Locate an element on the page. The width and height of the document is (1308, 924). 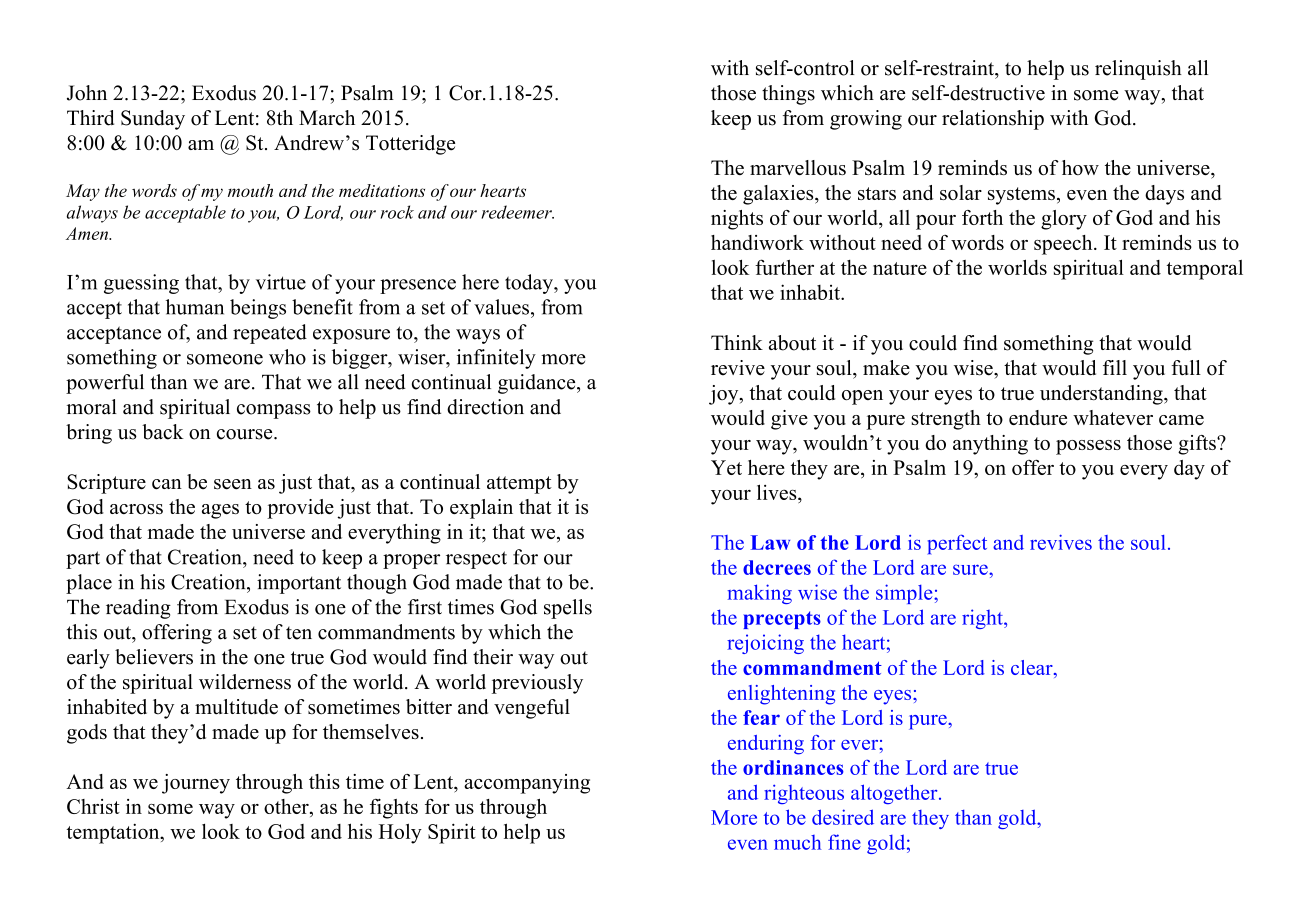
fill is located at coordinates (1115, 367).
